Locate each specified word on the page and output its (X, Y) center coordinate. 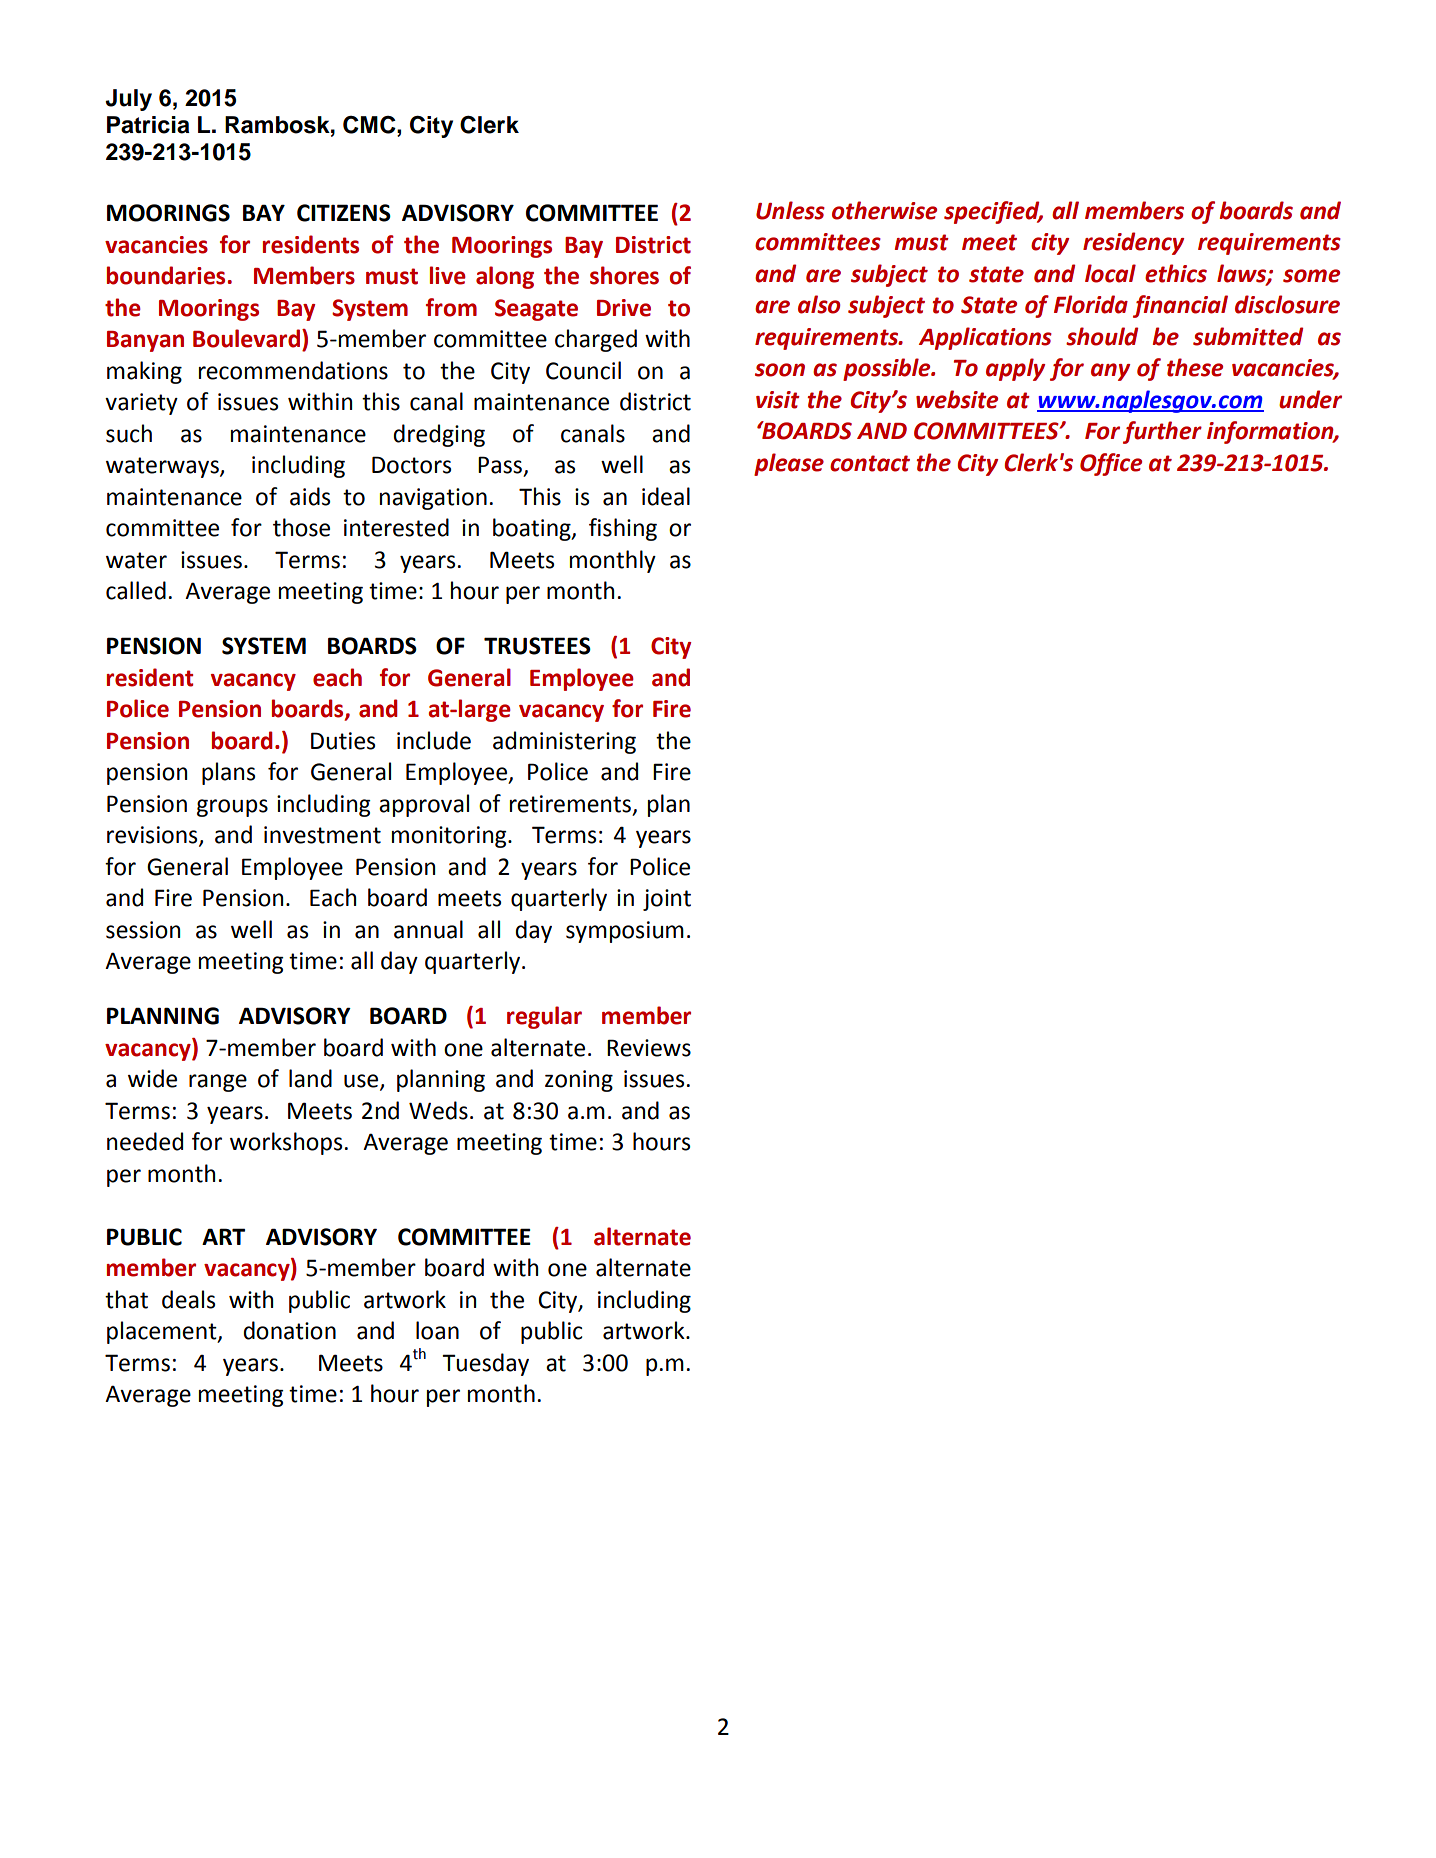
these (1195, 367)
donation (289, 1330)
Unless (790, 210)
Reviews (649, 1048)
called (136, 590)
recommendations (293, 370)
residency (1133, 243)
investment (322, 835)
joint (667, 900)
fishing (623, 529)
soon (780, 370)
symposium (625, 932)
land (310, 1078)
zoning (579, 1081)
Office (1111, 464)
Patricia (148, 125)
